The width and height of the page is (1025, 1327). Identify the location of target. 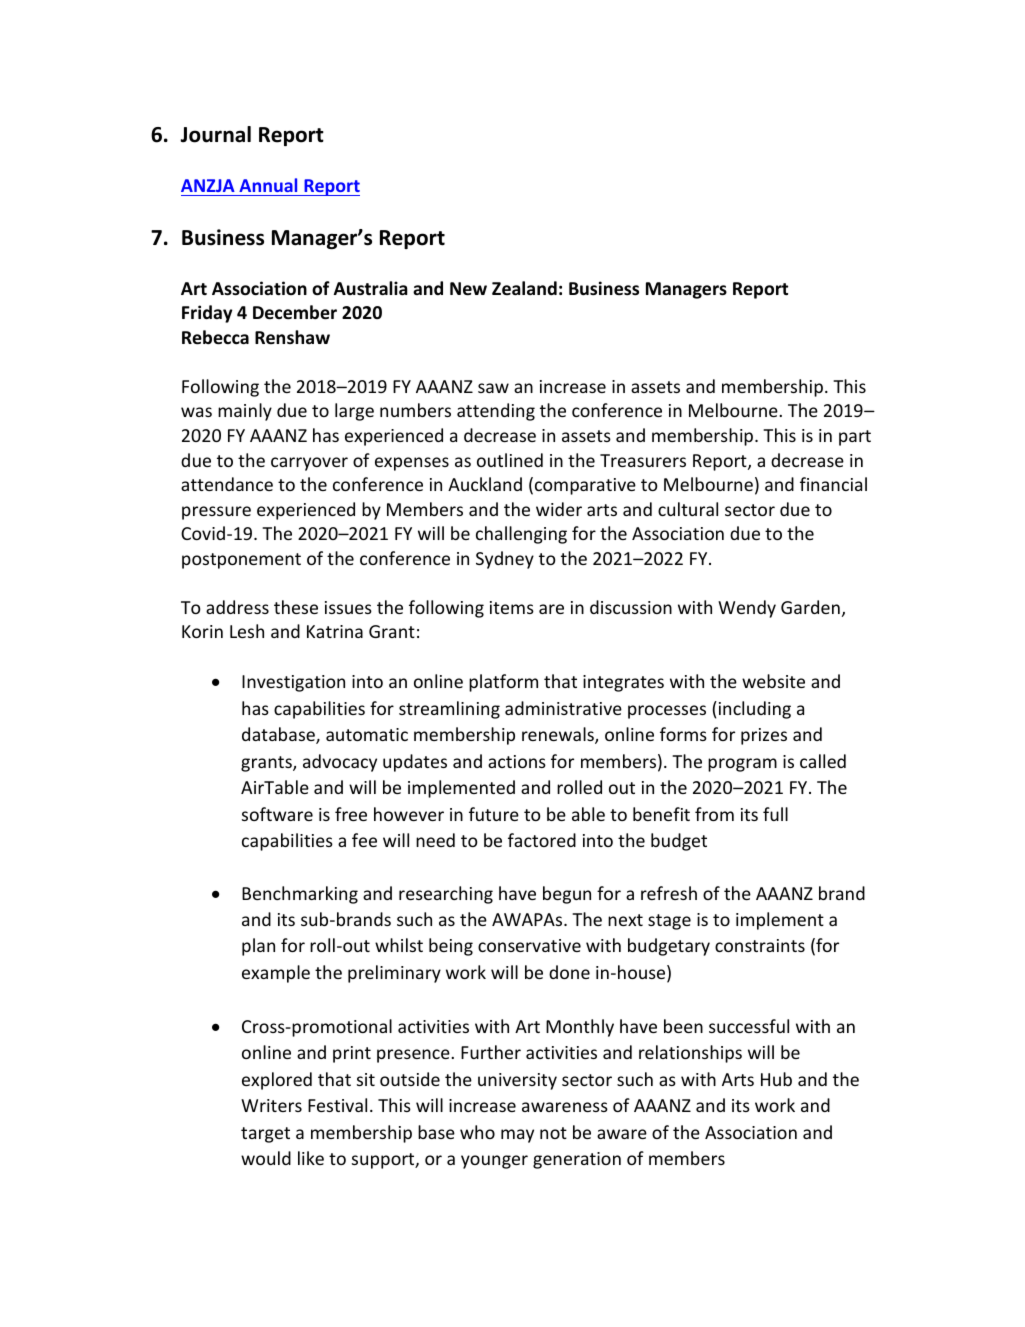
(265, 1135).
